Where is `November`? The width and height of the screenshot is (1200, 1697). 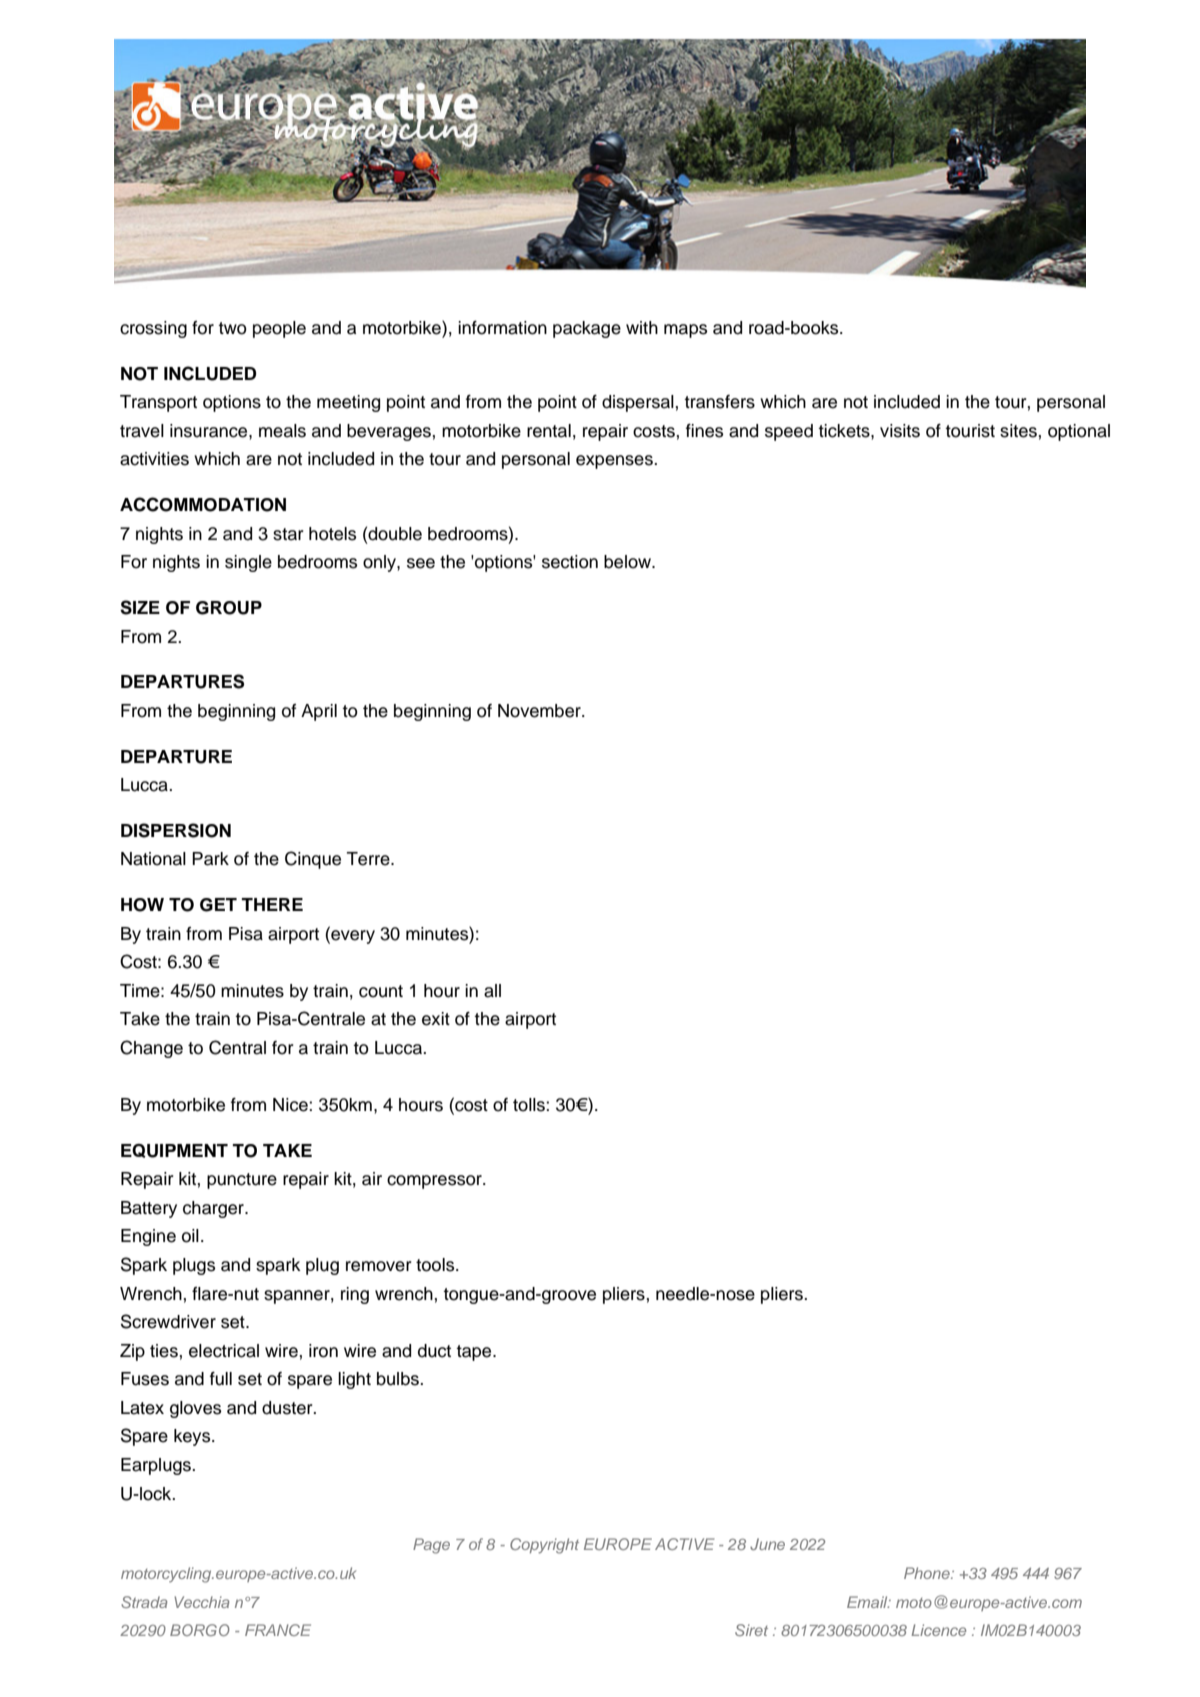 November is located at coordinates (540, 711).
